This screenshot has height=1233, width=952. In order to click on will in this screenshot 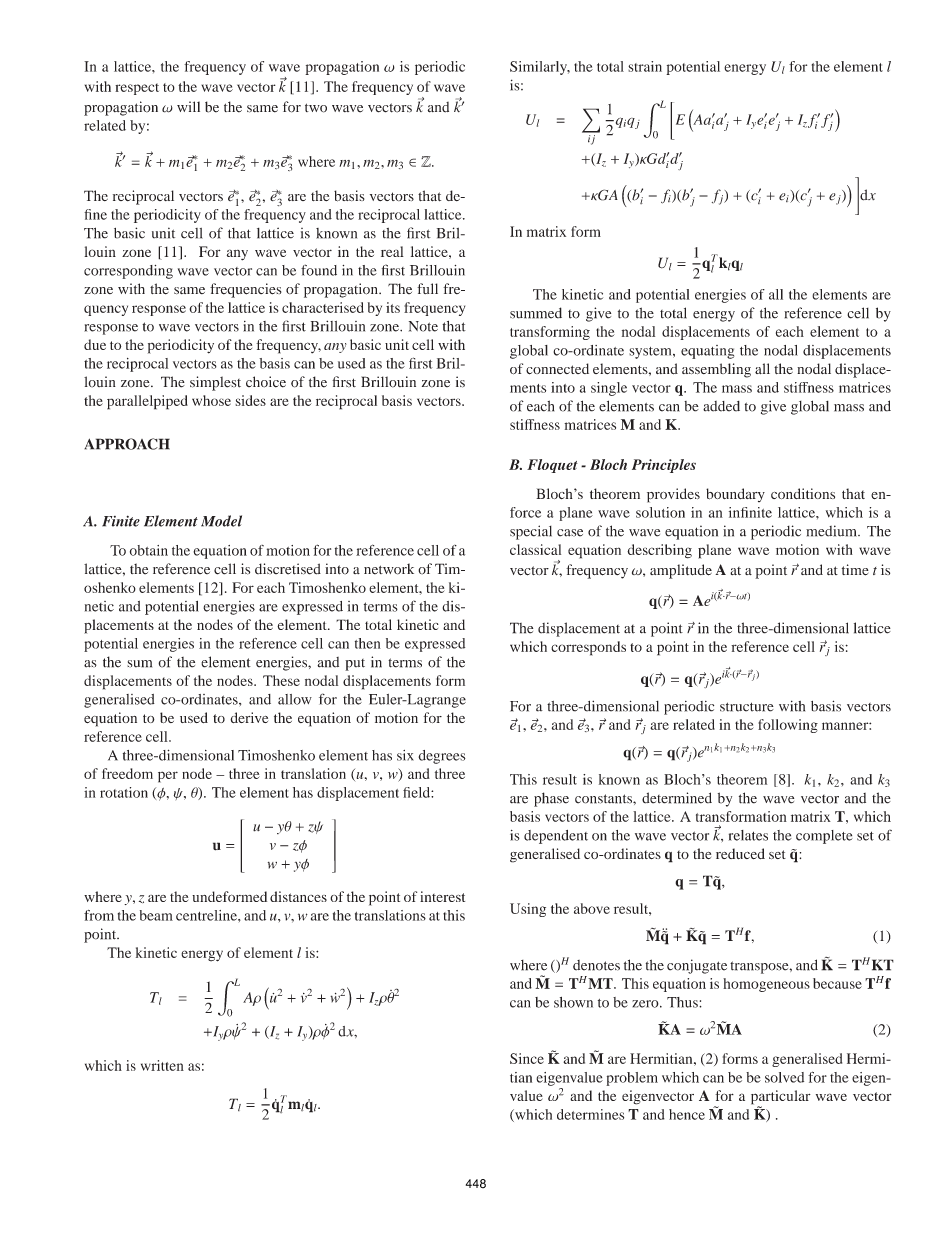, I will do `click(188, 106)`.
